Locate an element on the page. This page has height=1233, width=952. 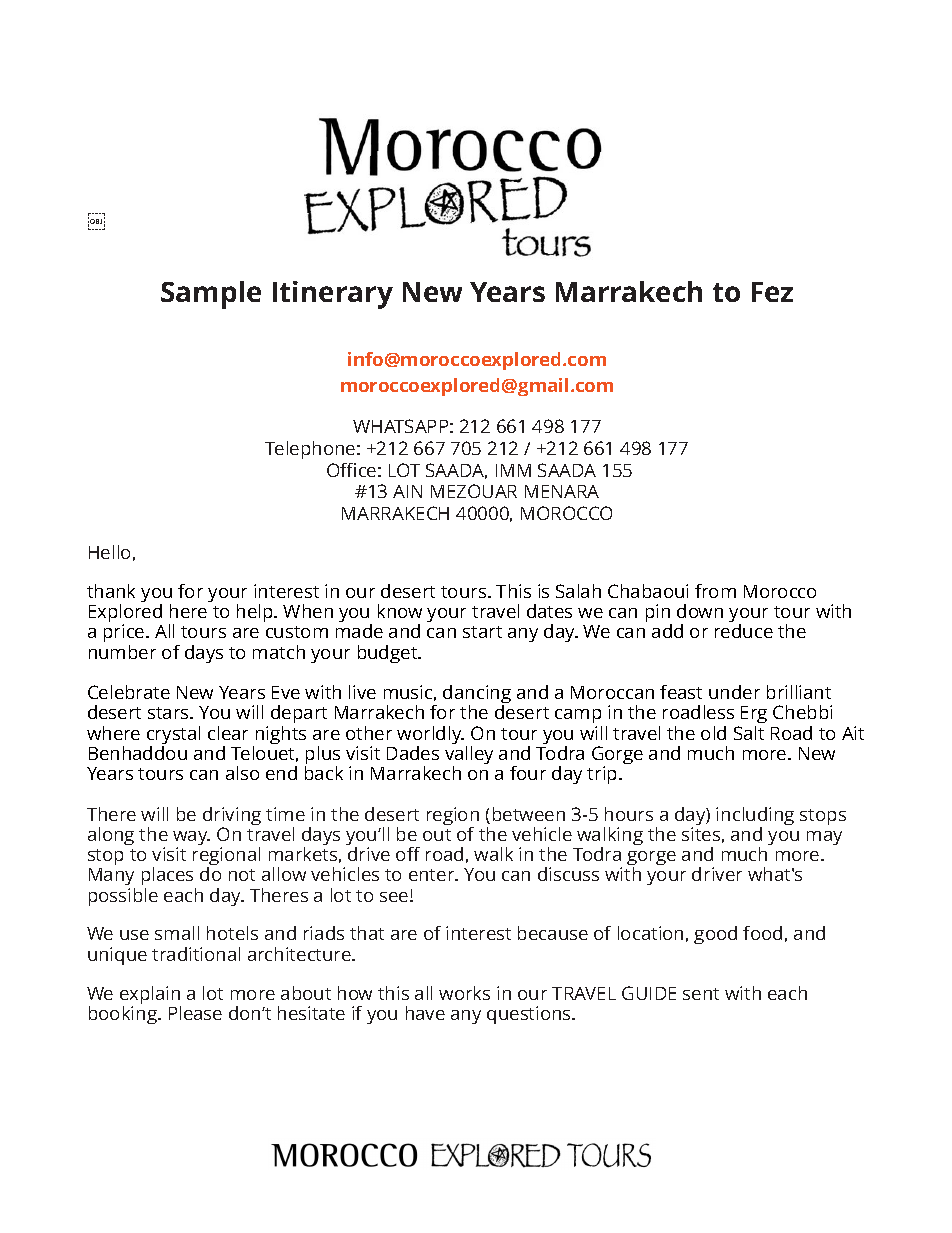
Sample is located at coordinates (211, 295).
